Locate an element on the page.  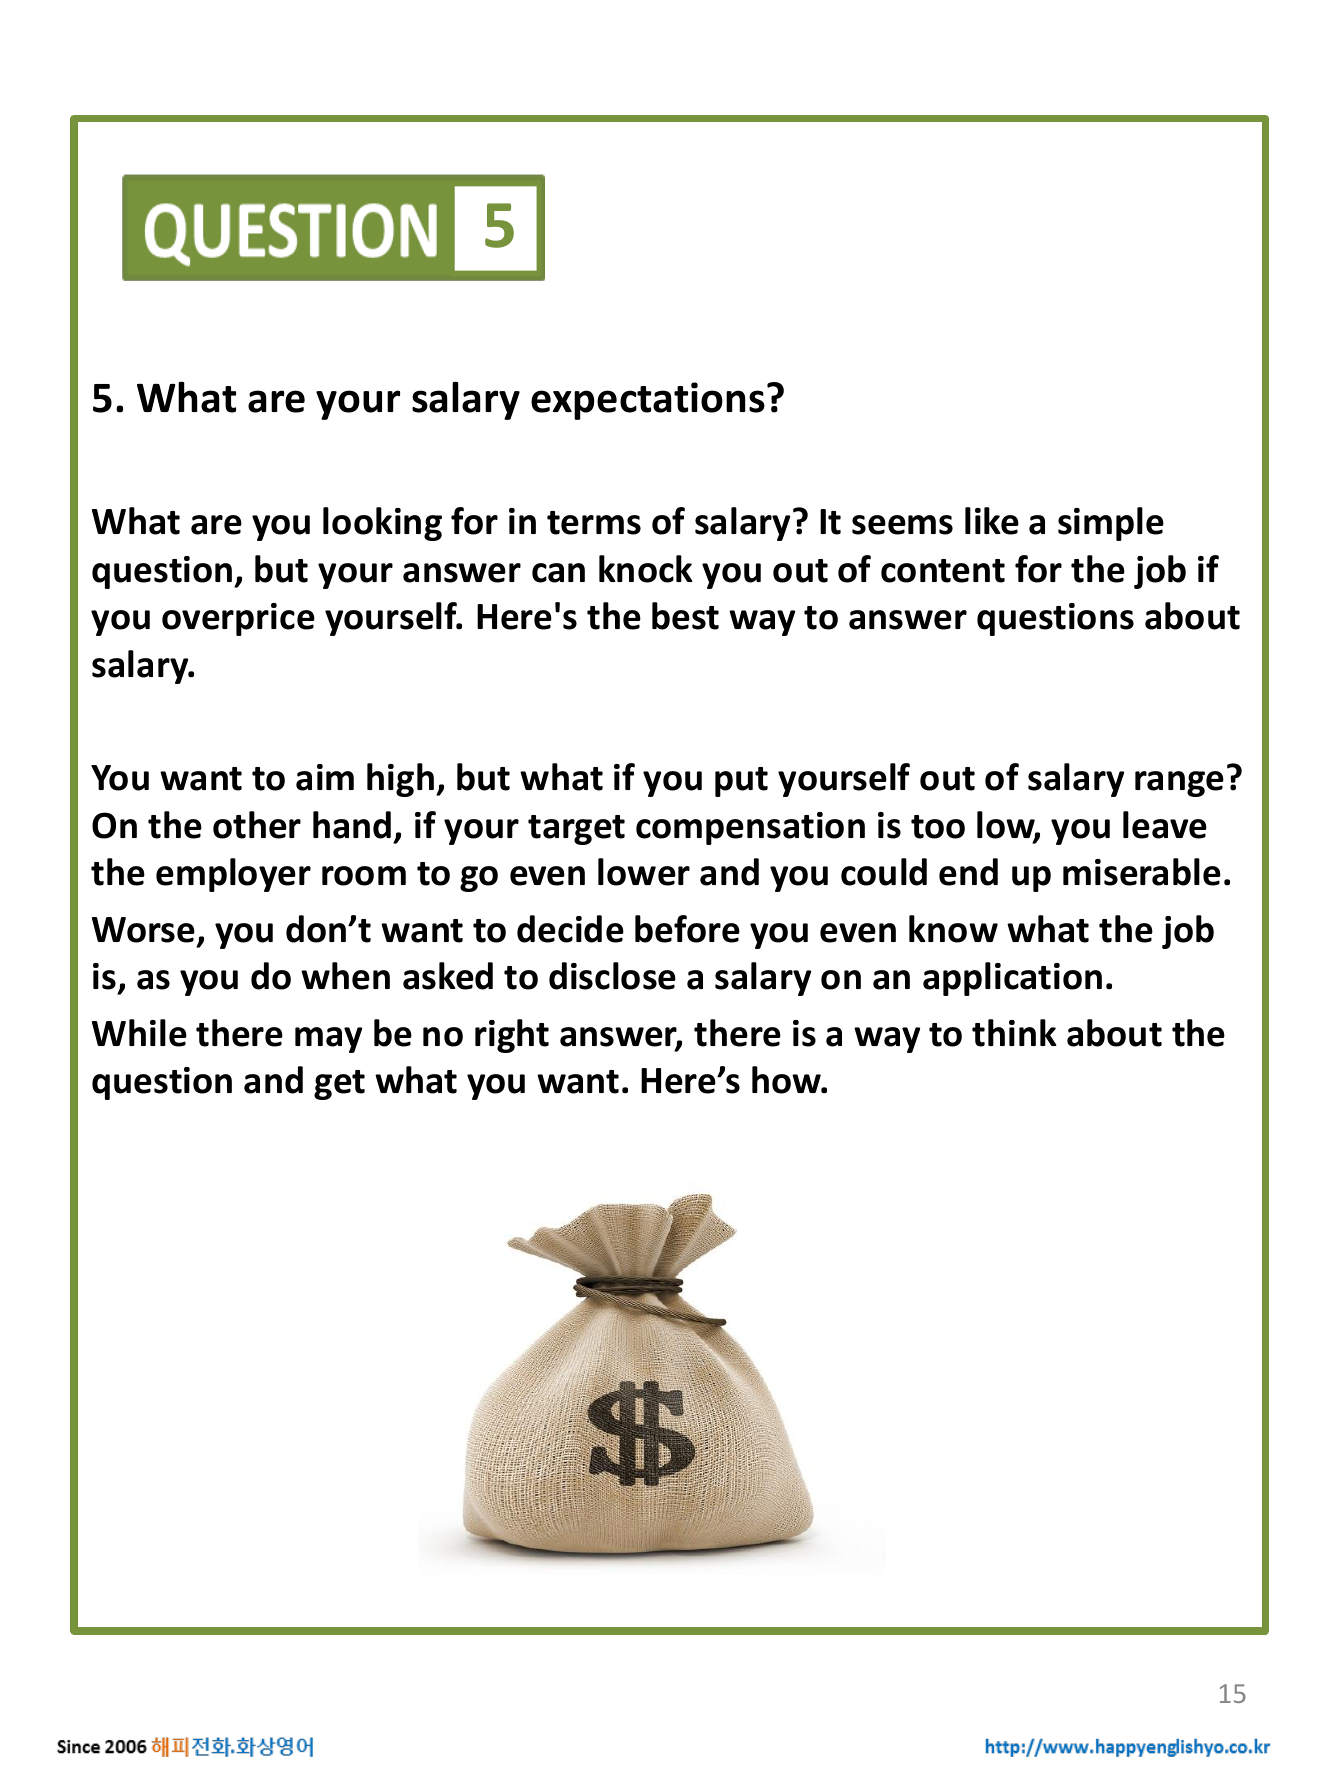
content is located at coordinates (943, 571).
